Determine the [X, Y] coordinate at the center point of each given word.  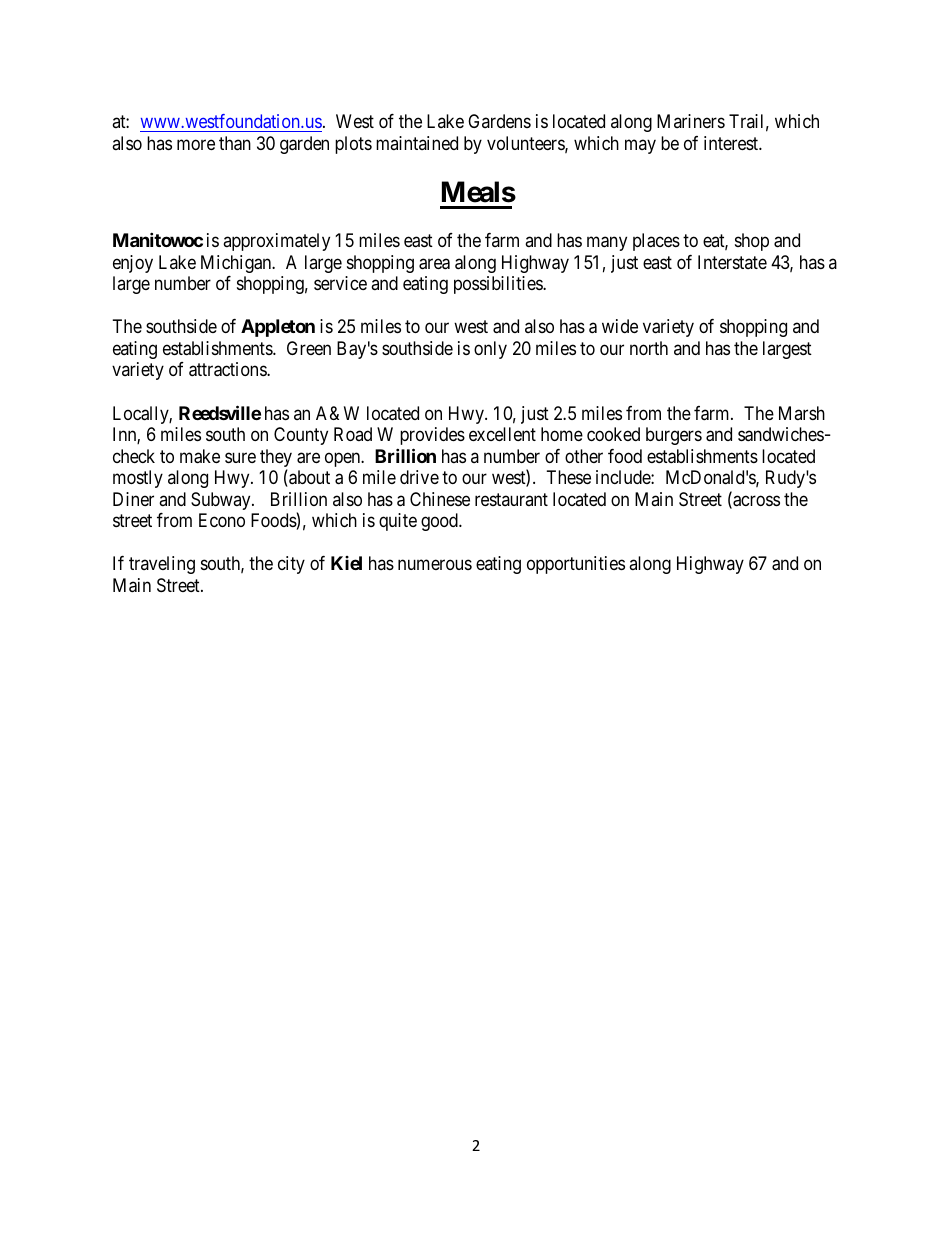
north [649, 348]
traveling [162, 565]
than [235, 143]
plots [353, 145]
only [490, 350]
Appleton [278, 328]
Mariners [691, 121]
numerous [435, 565]
